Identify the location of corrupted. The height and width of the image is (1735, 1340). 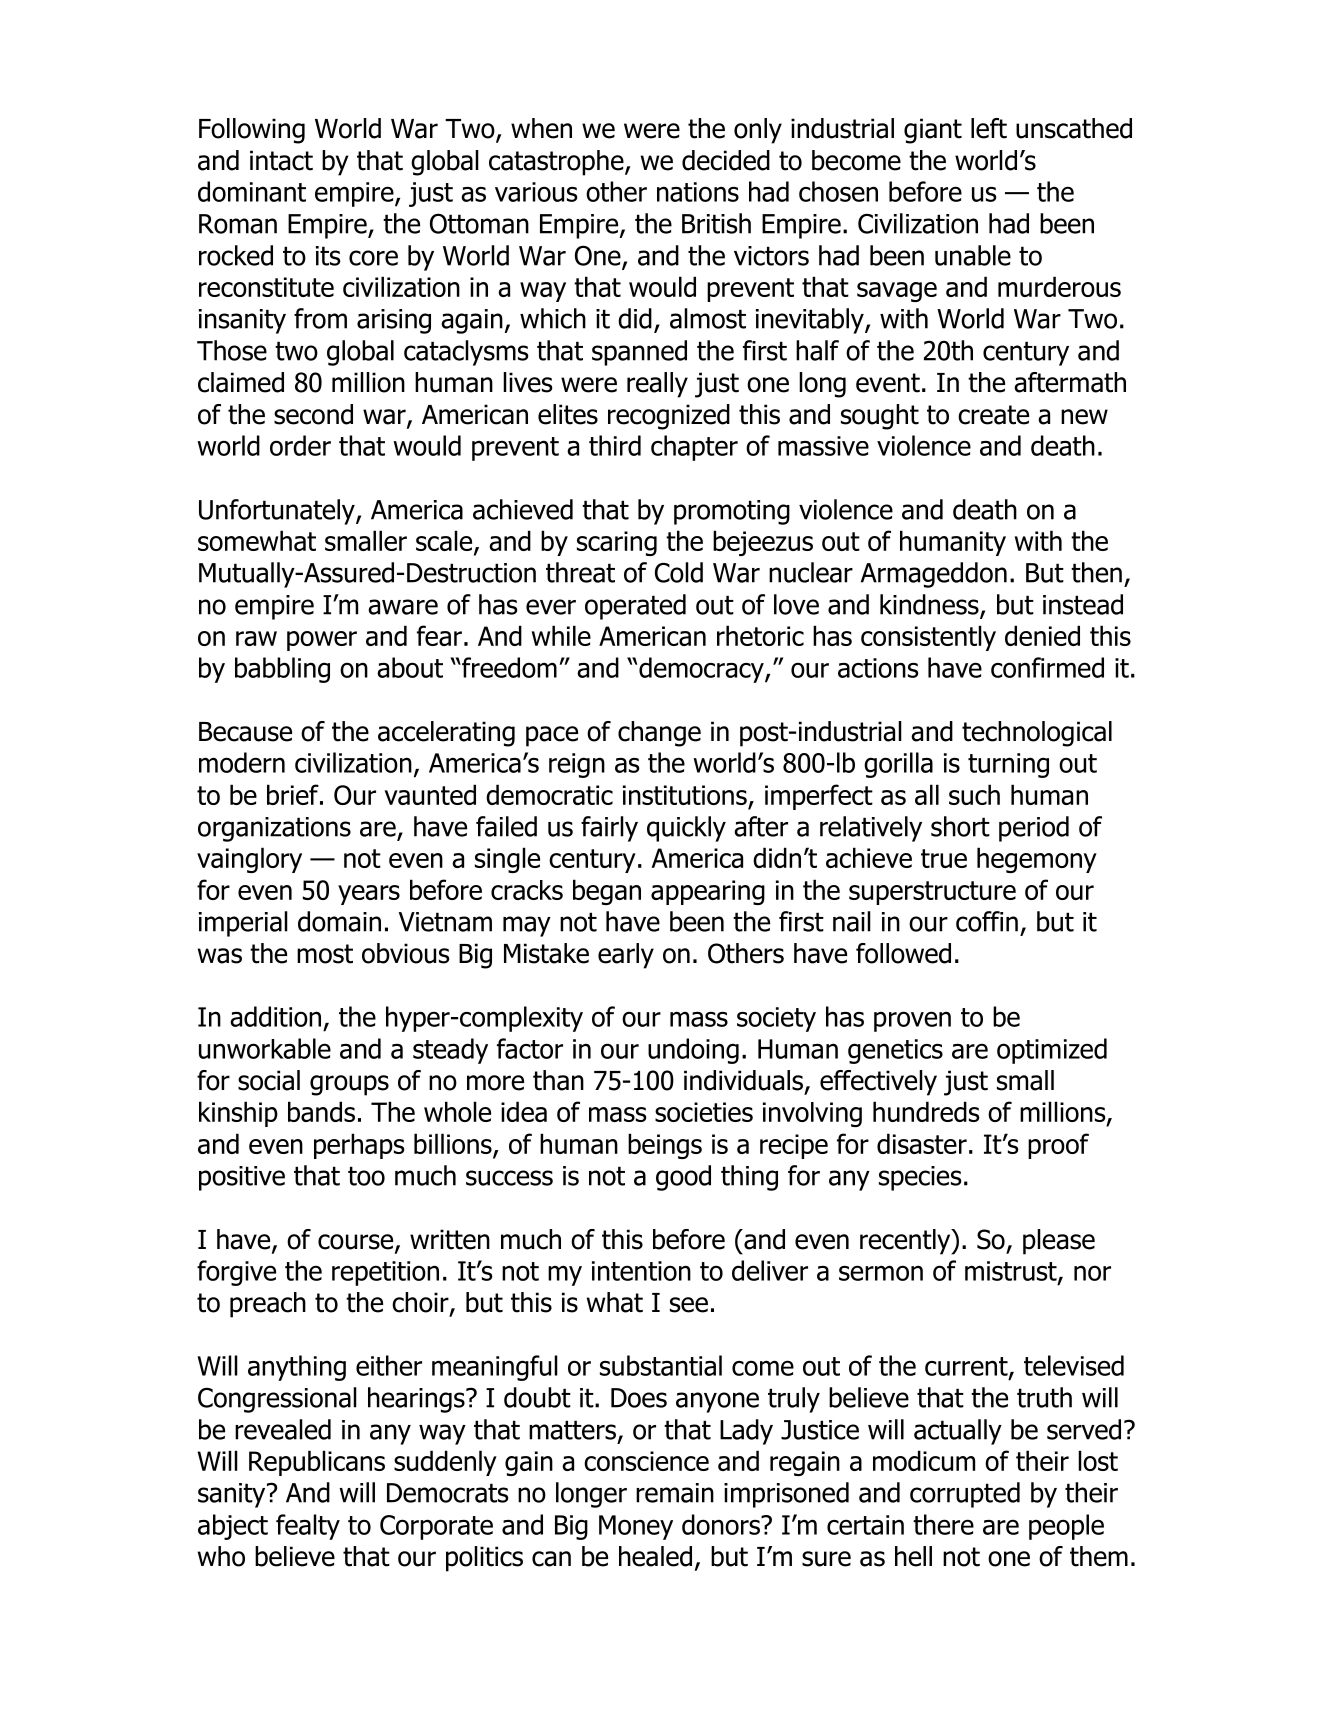
(965, 1495).
